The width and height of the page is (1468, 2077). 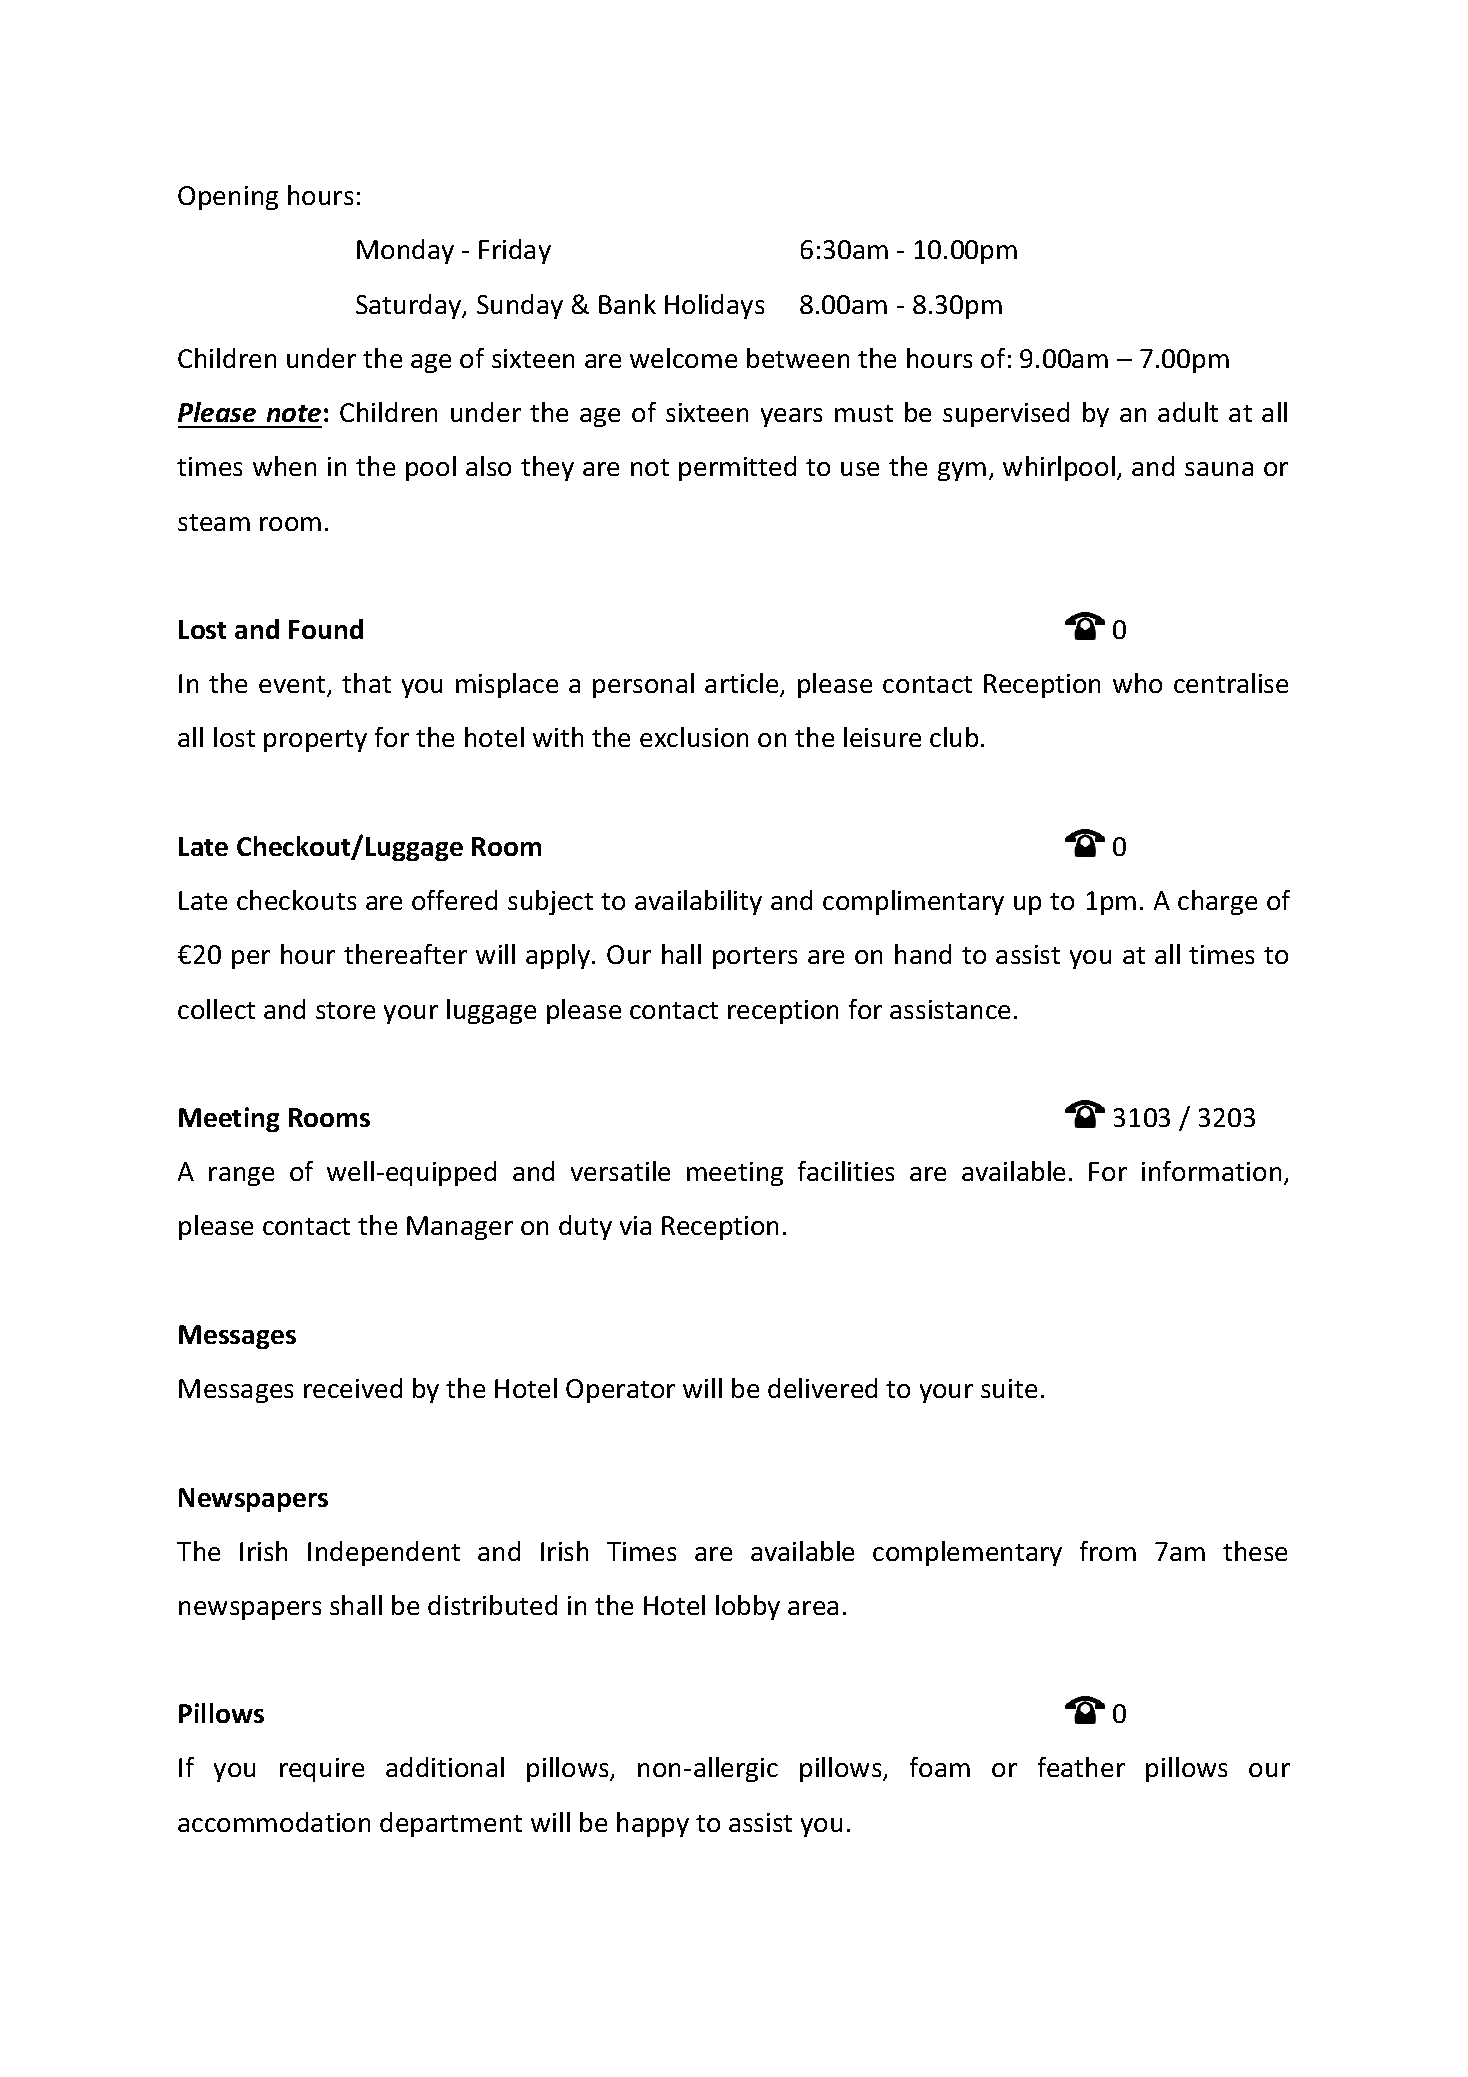 I want to click on property, so click(x=315, y=741).
